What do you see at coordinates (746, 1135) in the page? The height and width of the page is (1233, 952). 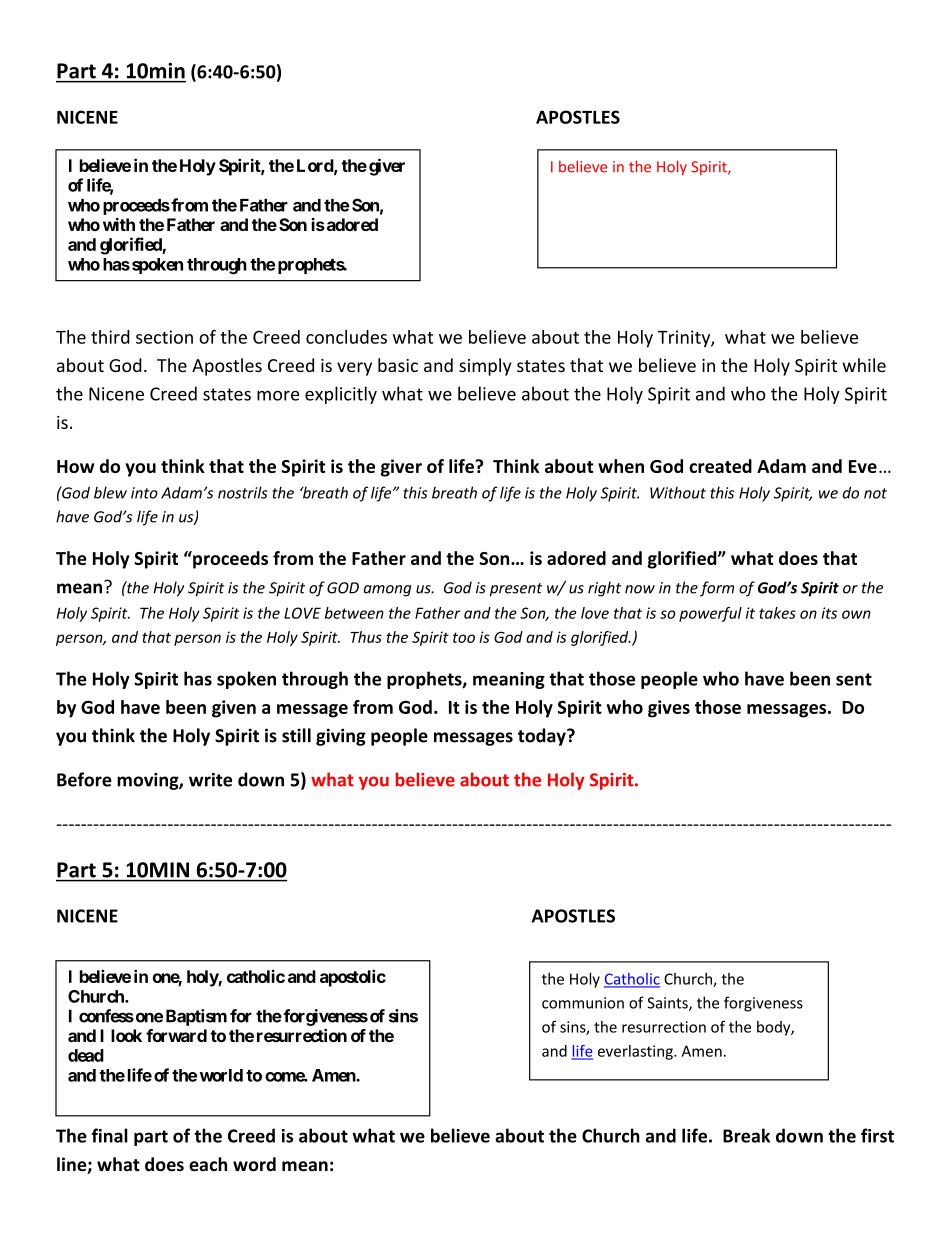 I see `Break` at bounding box center [746, 1135].
